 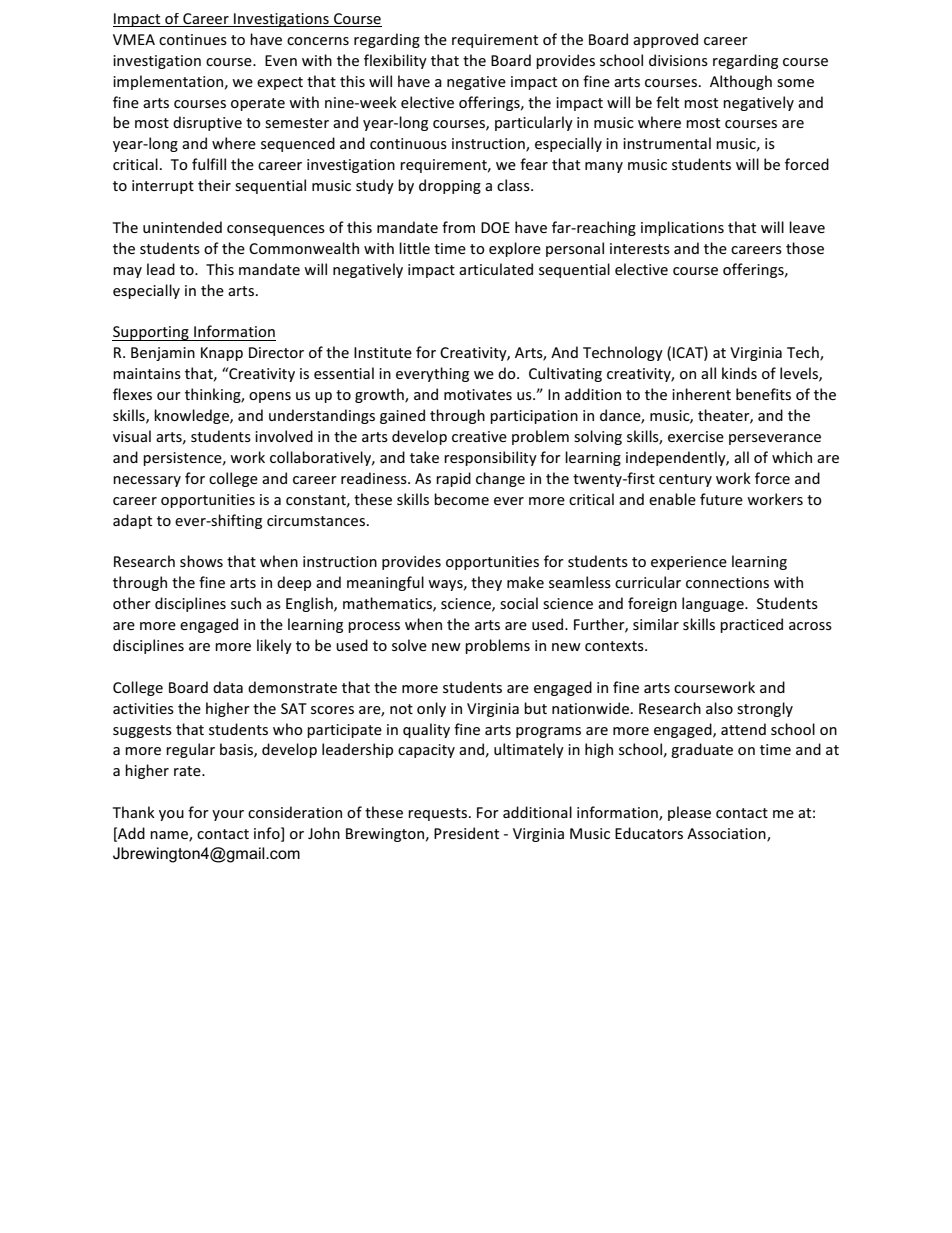 I want to click on knowledge, so click(x=192, y=416).
